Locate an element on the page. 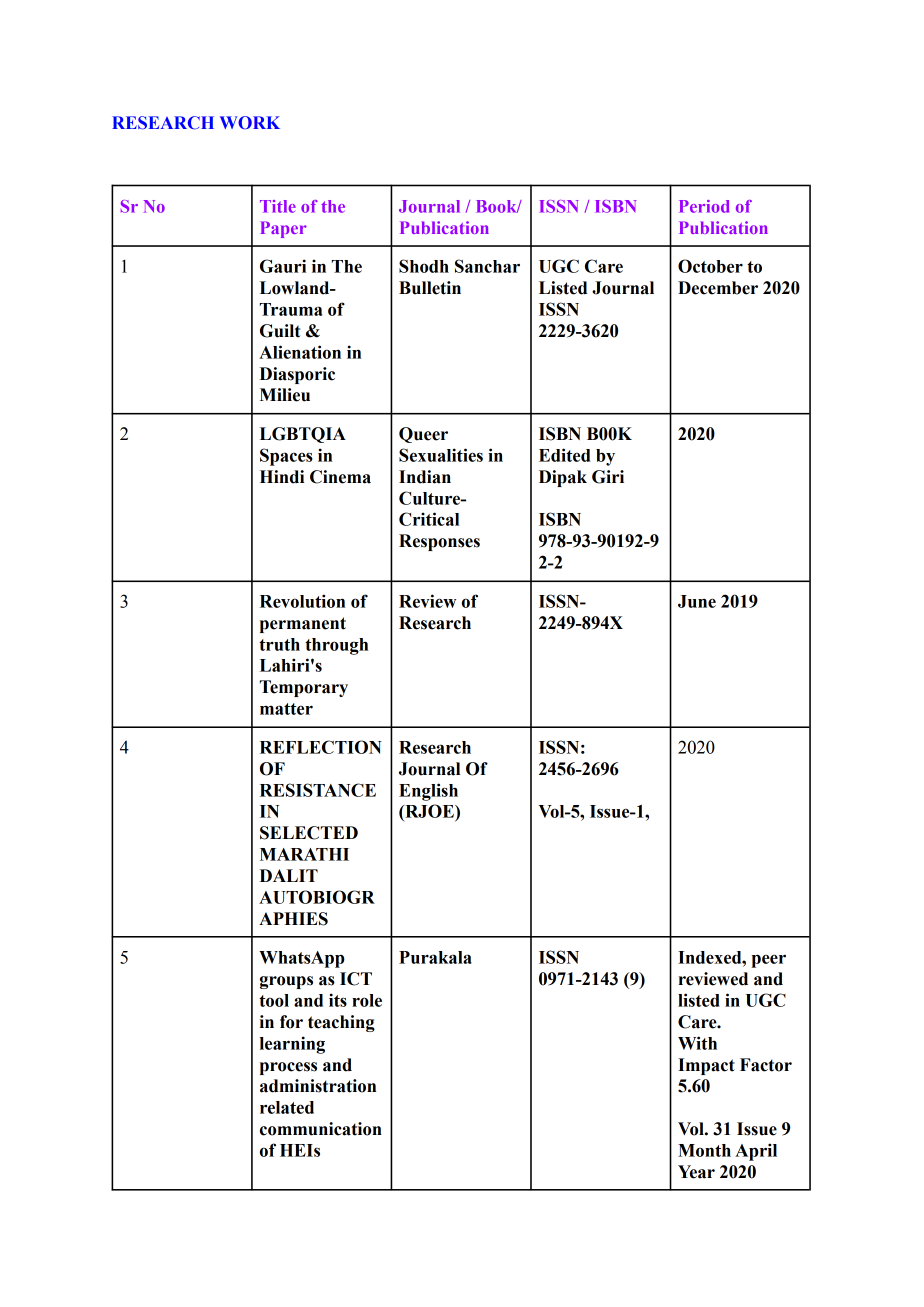 The image size is (924, 1307). DALIT is located at coordinates (289, 875).
